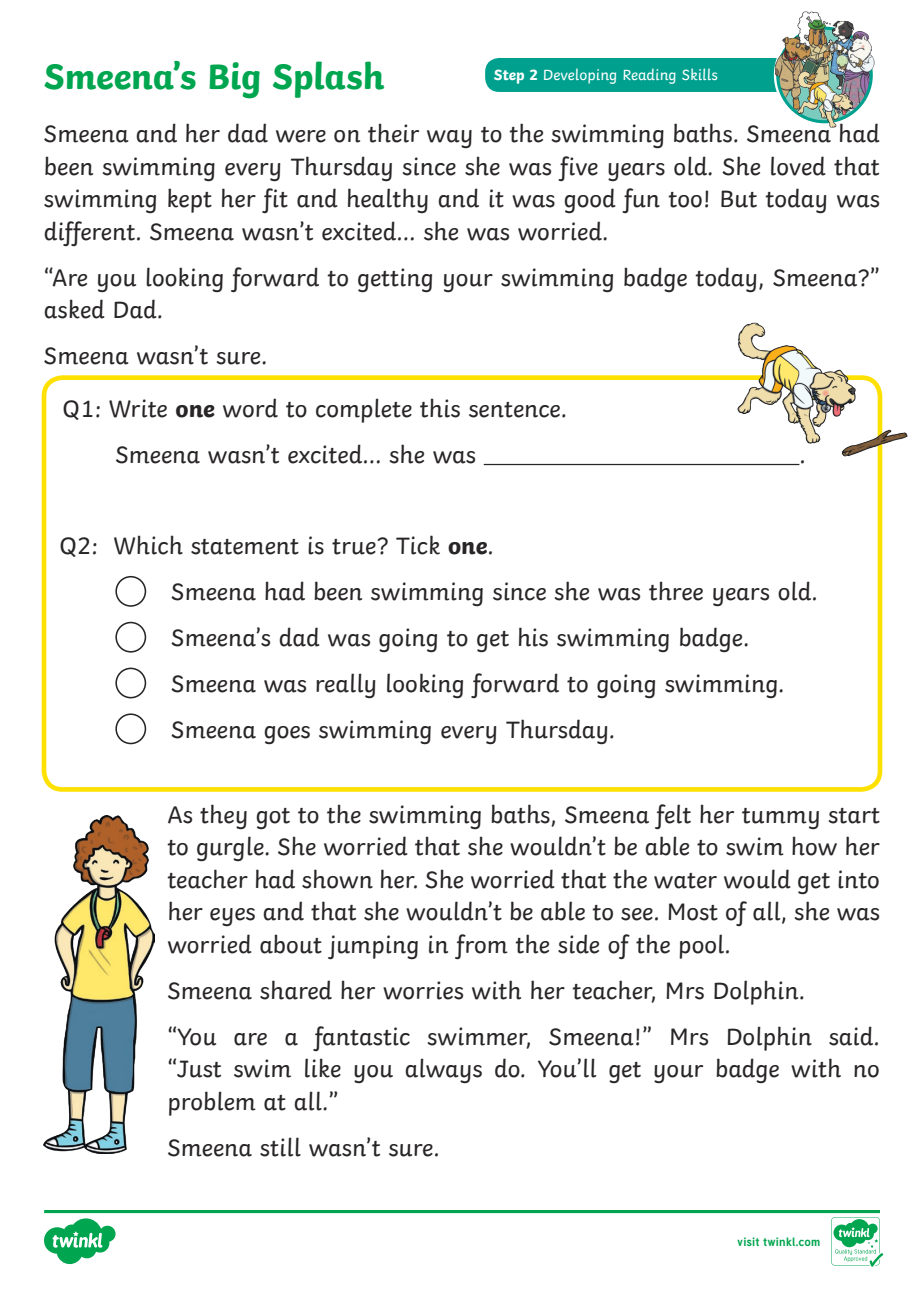 Image resolution: width=924 pixels, height=1308 pixels. What do you see at coordinates (699, 74) in the page?
I see `Skills` at bounding box center [699, 74].
